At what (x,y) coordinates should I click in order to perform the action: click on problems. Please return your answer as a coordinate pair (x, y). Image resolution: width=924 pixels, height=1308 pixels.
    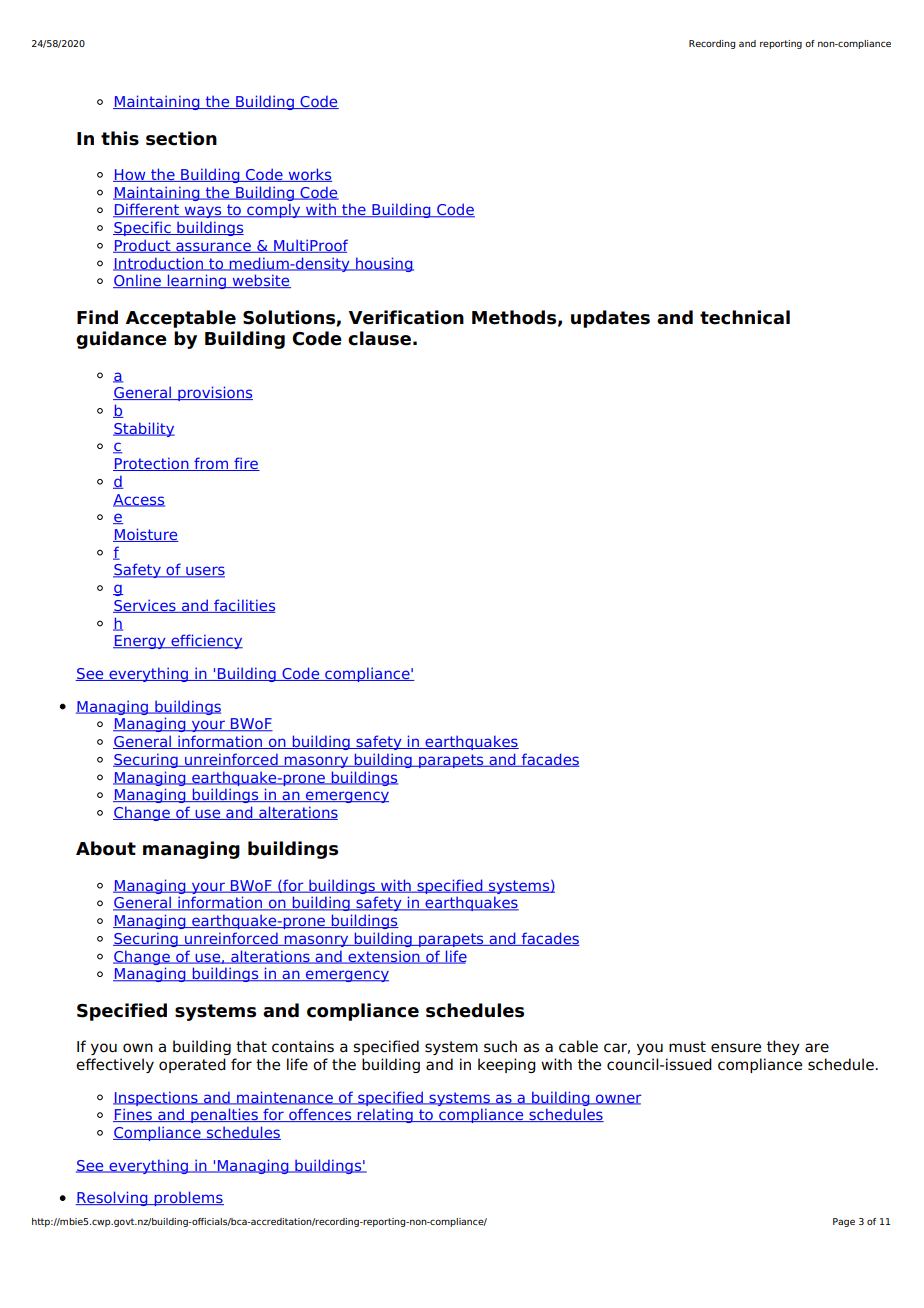
    Looking at the image, I should click on (188, 1198).
